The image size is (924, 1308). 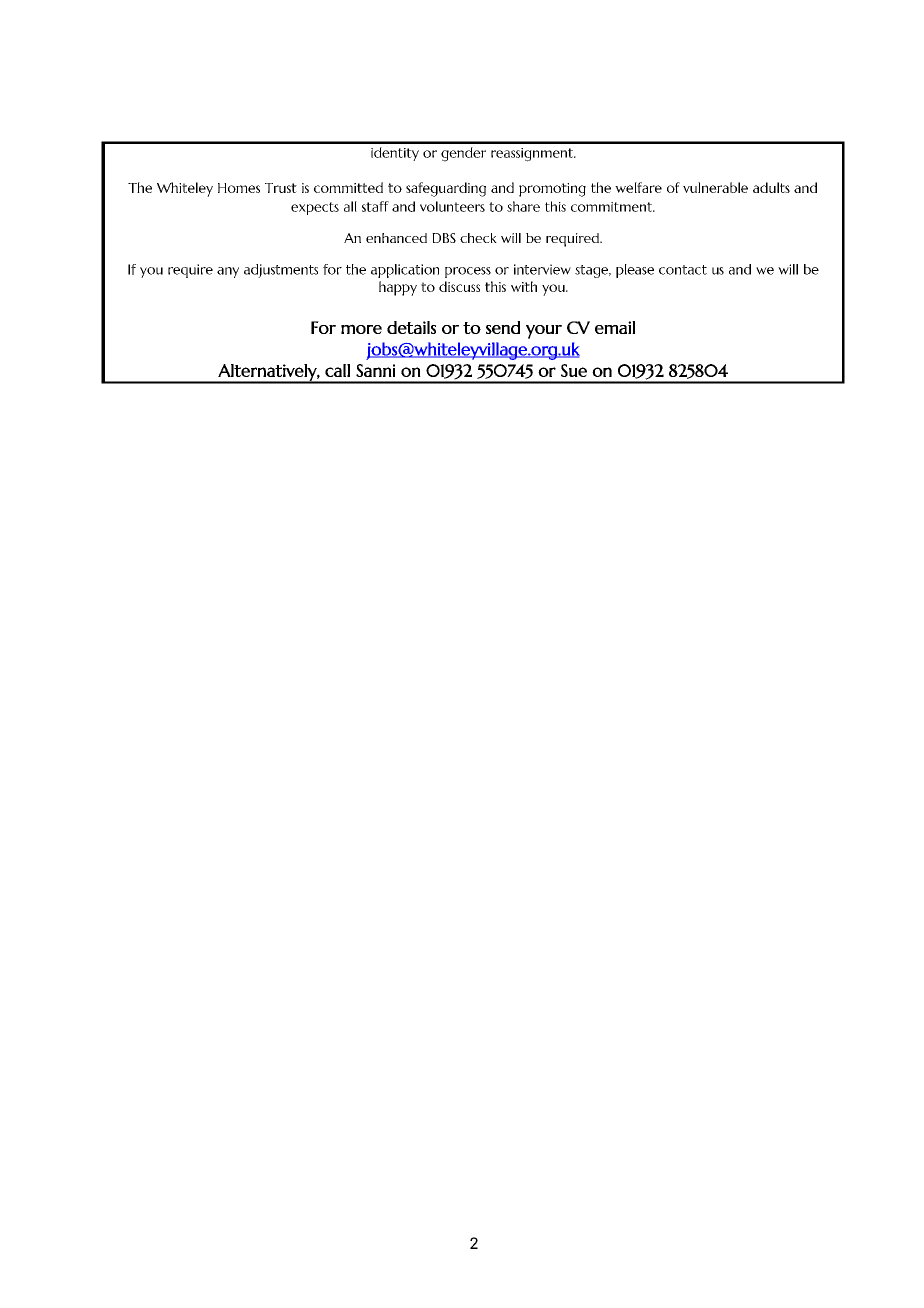 I want to click on identity, so click(x=395, y=154).
